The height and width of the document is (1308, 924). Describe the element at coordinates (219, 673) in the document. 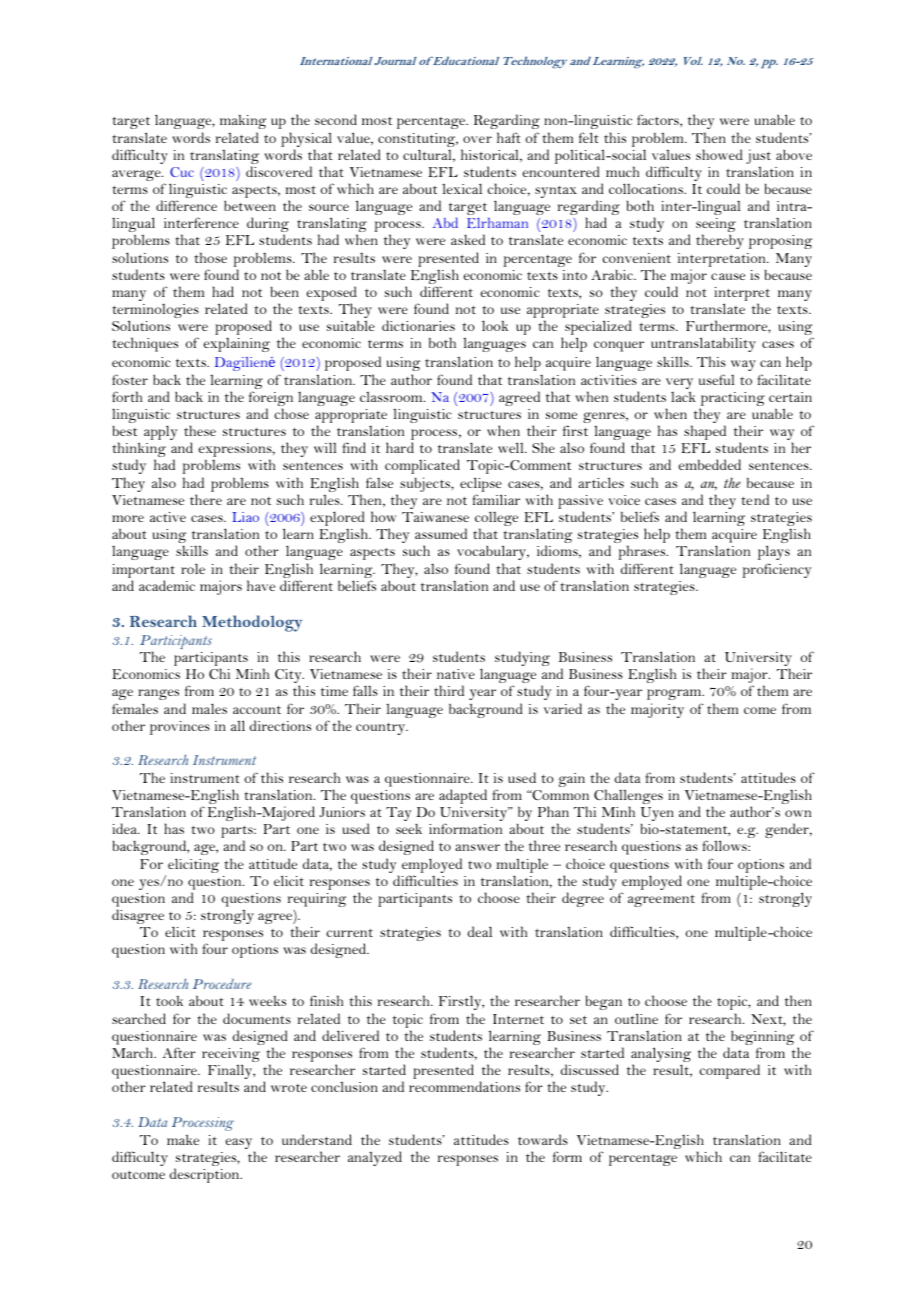

I see `Chi` at that location.
